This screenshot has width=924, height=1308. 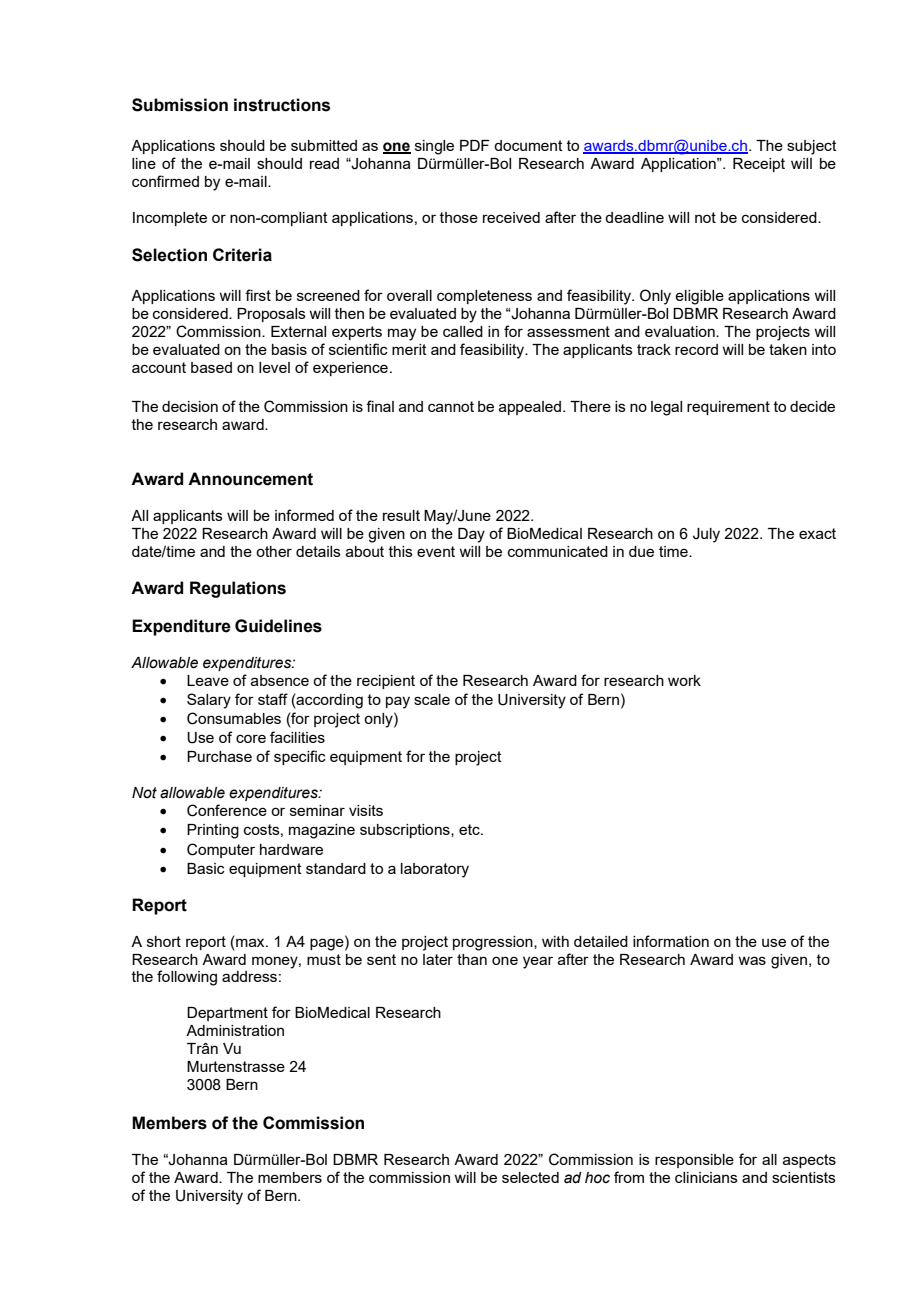 I want to click on selected, so click(x=530, y=1177).
